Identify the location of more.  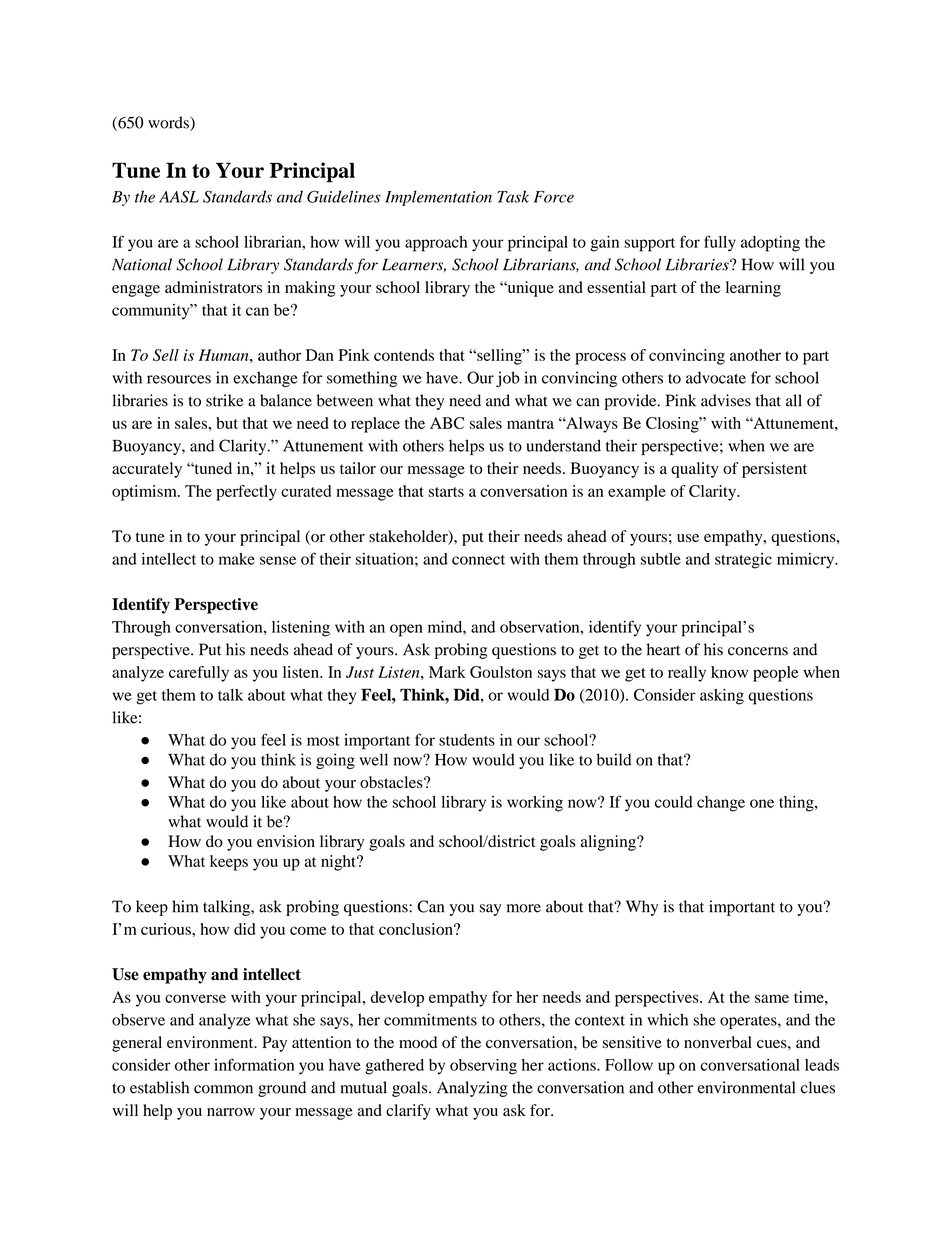
(524, 908).
